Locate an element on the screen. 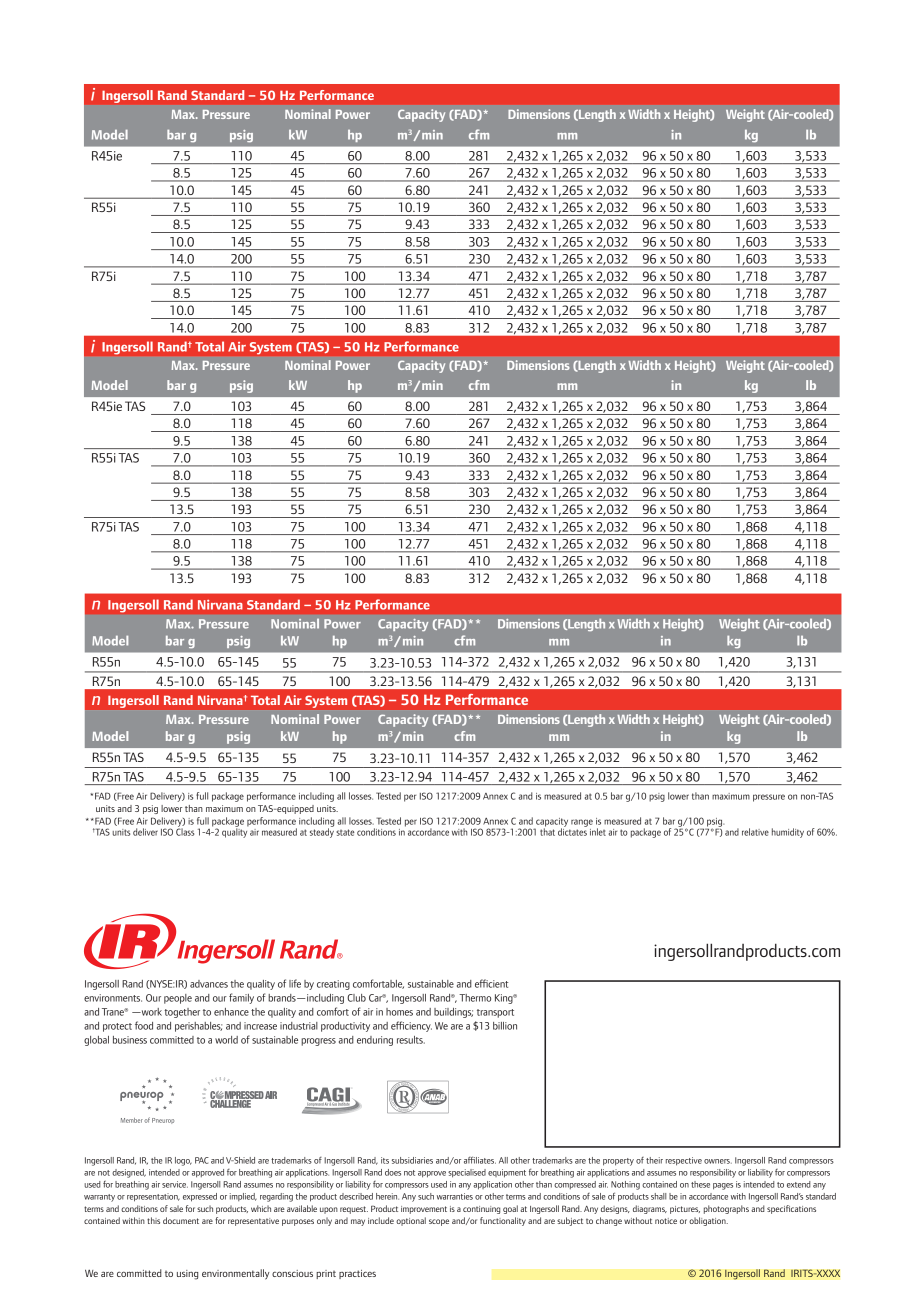  using is located at coordinates (187, 1275).
